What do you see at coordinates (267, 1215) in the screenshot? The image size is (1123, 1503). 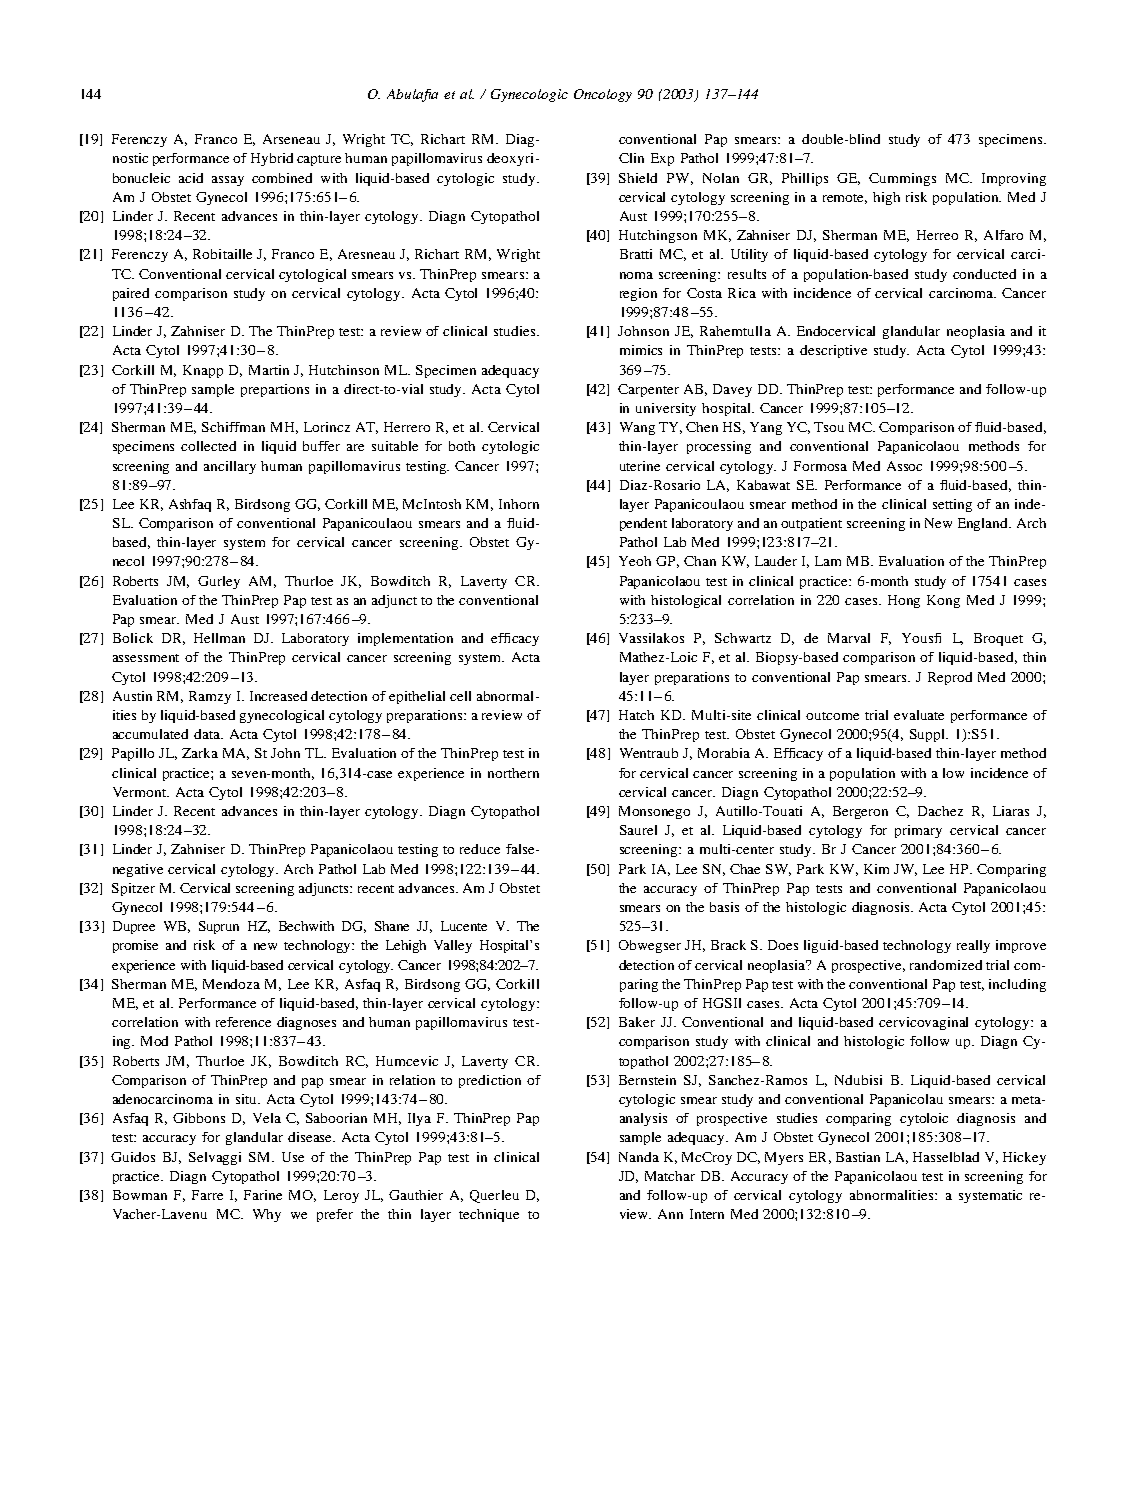 I see `Why` at bounding box center [267, 1215].
